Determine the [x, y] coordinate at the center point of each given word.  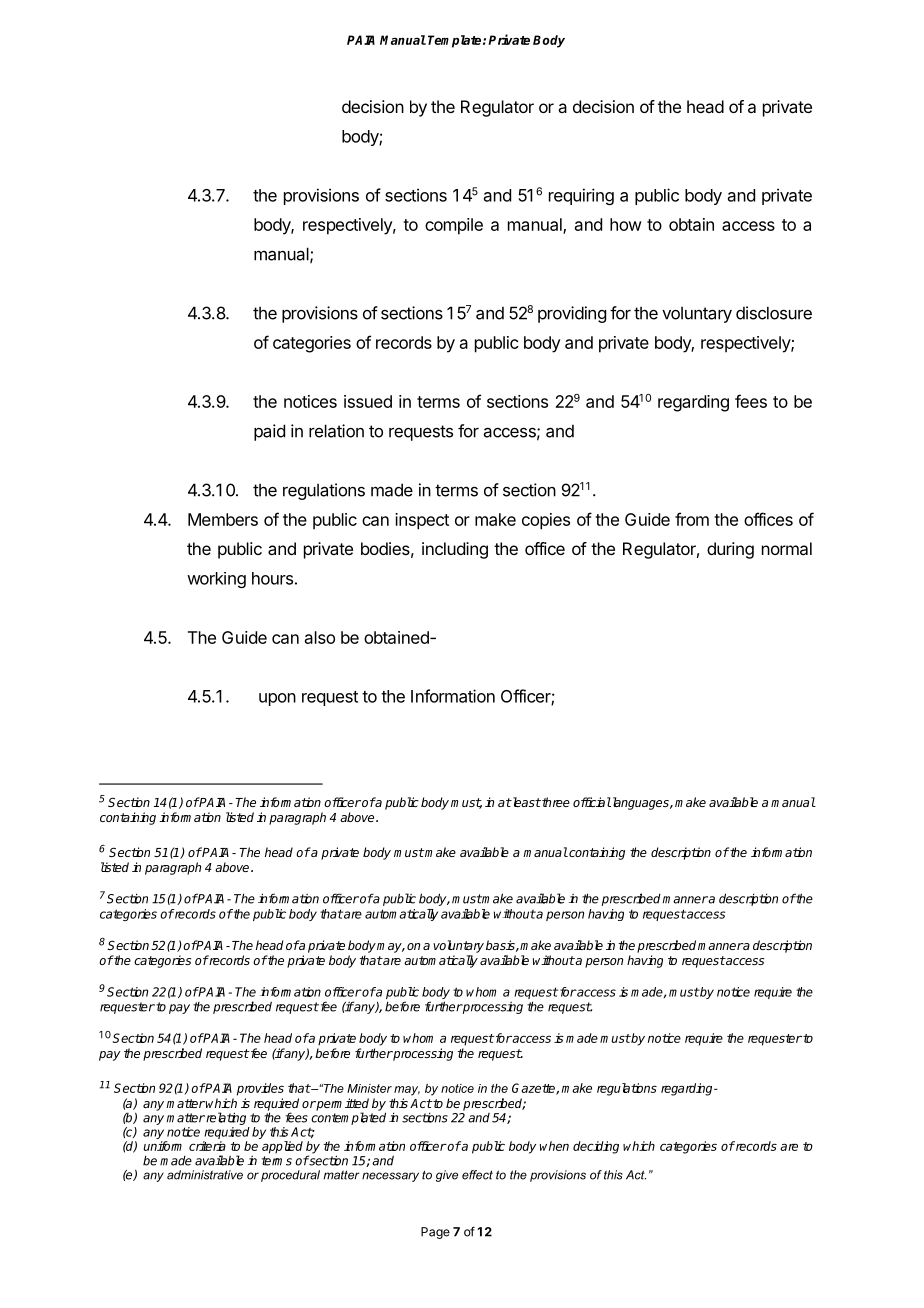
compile [454, 226]
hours [272, 578]
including [455, 550]
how [626, 224]
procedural [290, 1176]
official [592, 802]
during [730, 550]
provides [260, 1089]
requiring [581, 196]
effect [477, 1175]
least [525, 802]
